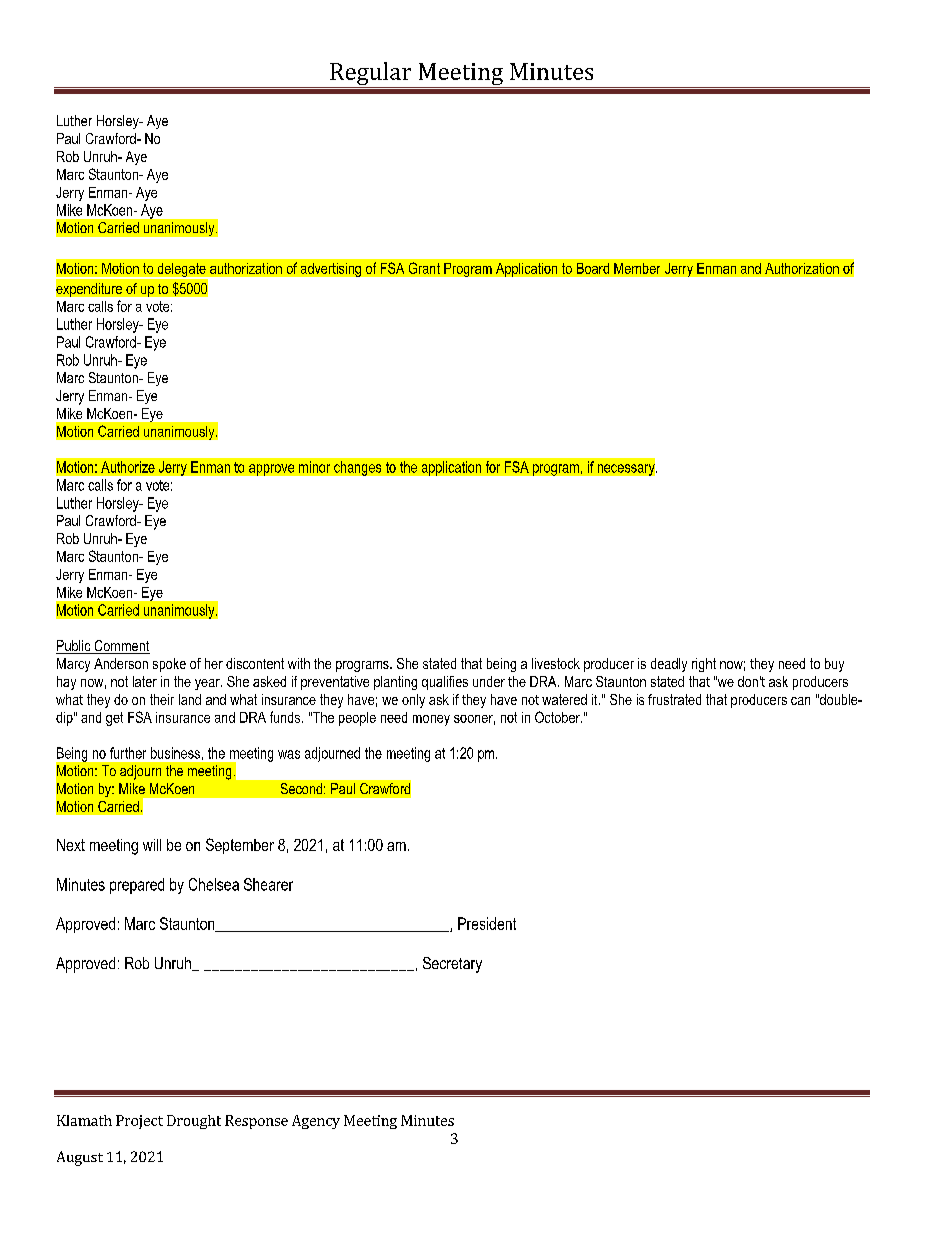  I want to click on qualifies, so click(445, 683).
